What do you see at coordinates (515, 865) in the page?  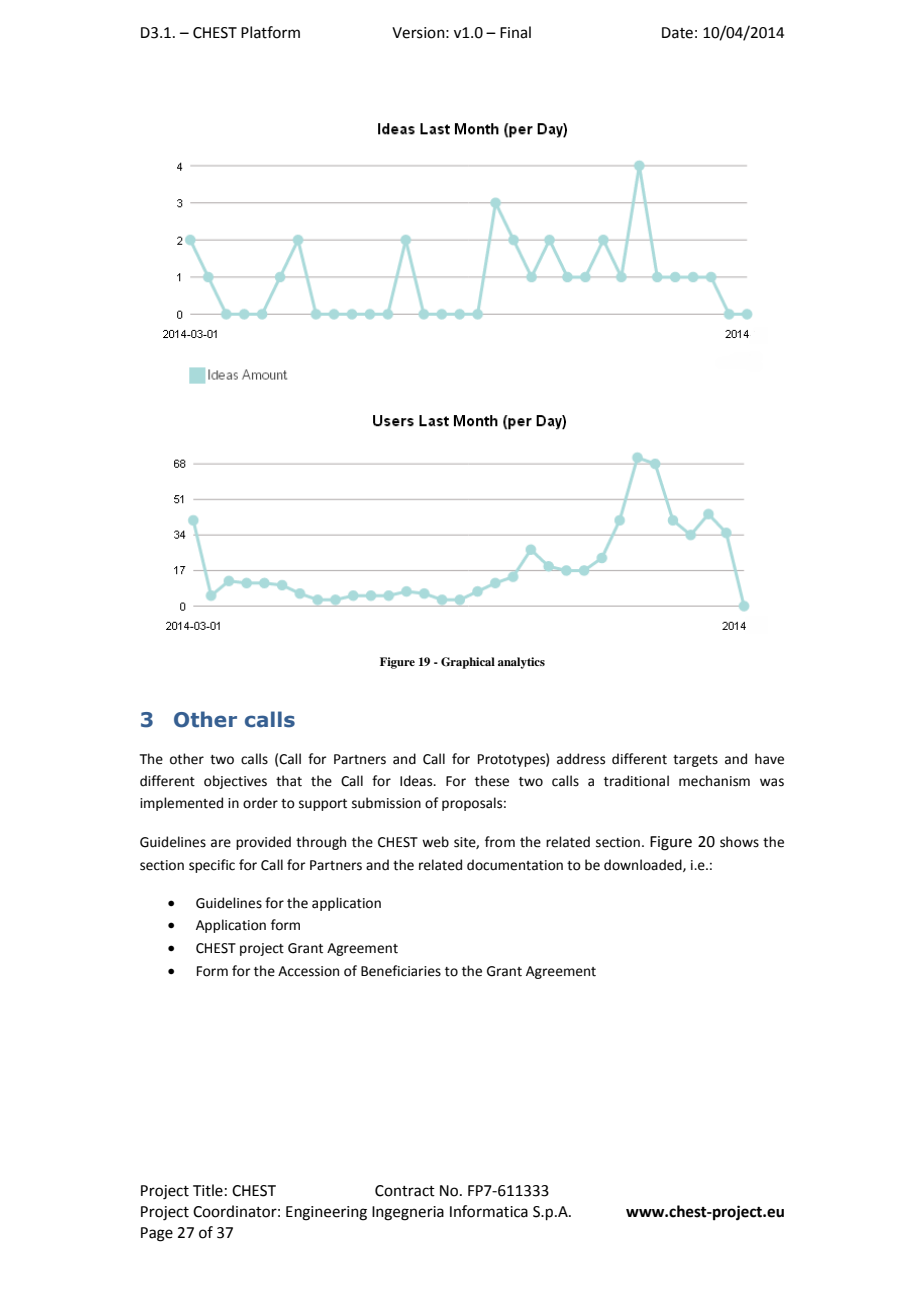 I see `documentation` at bounding box center [515, 865].
